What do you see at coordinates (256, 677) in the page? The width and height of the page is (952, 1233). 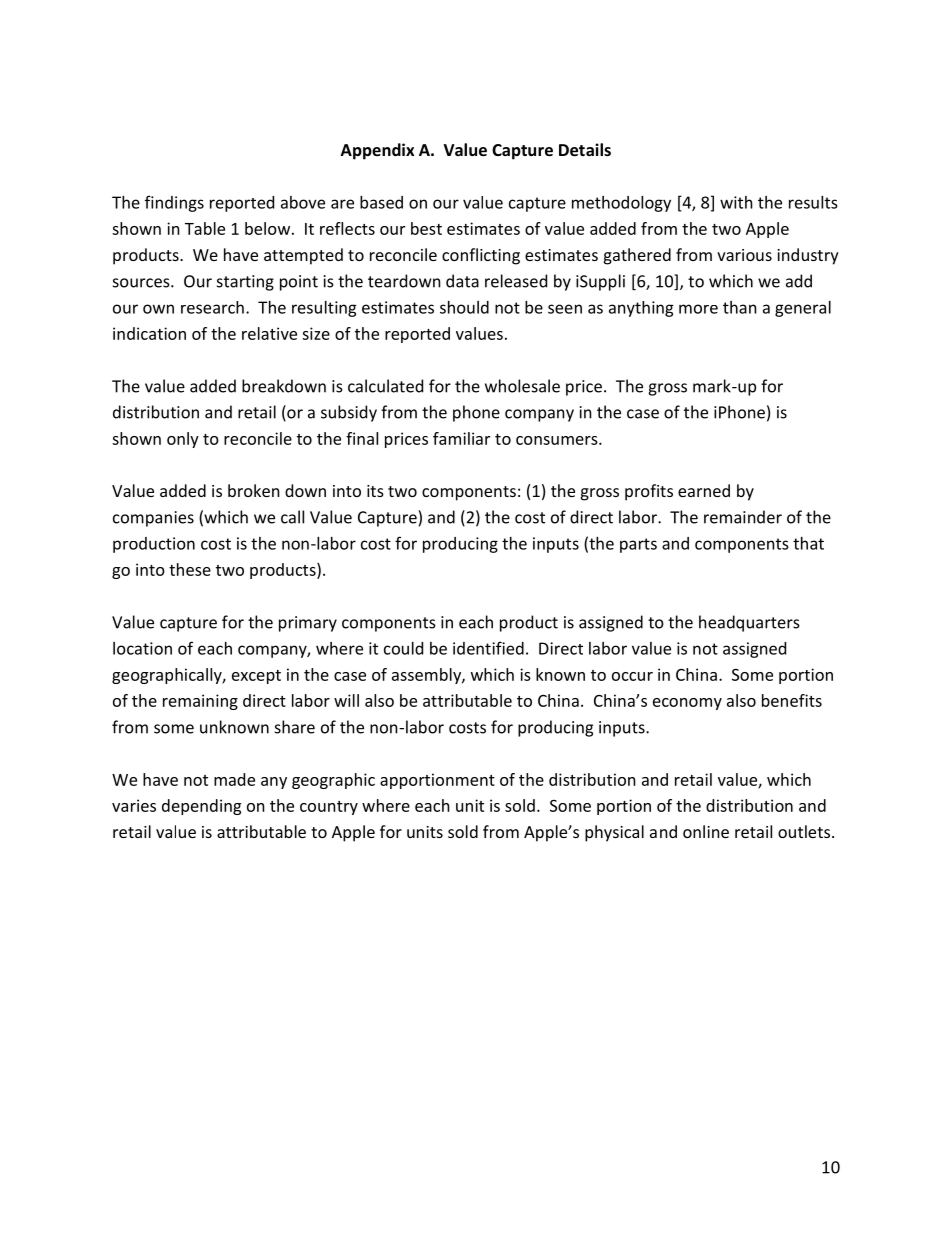 I see `except` at bounding box center [256, 677].
